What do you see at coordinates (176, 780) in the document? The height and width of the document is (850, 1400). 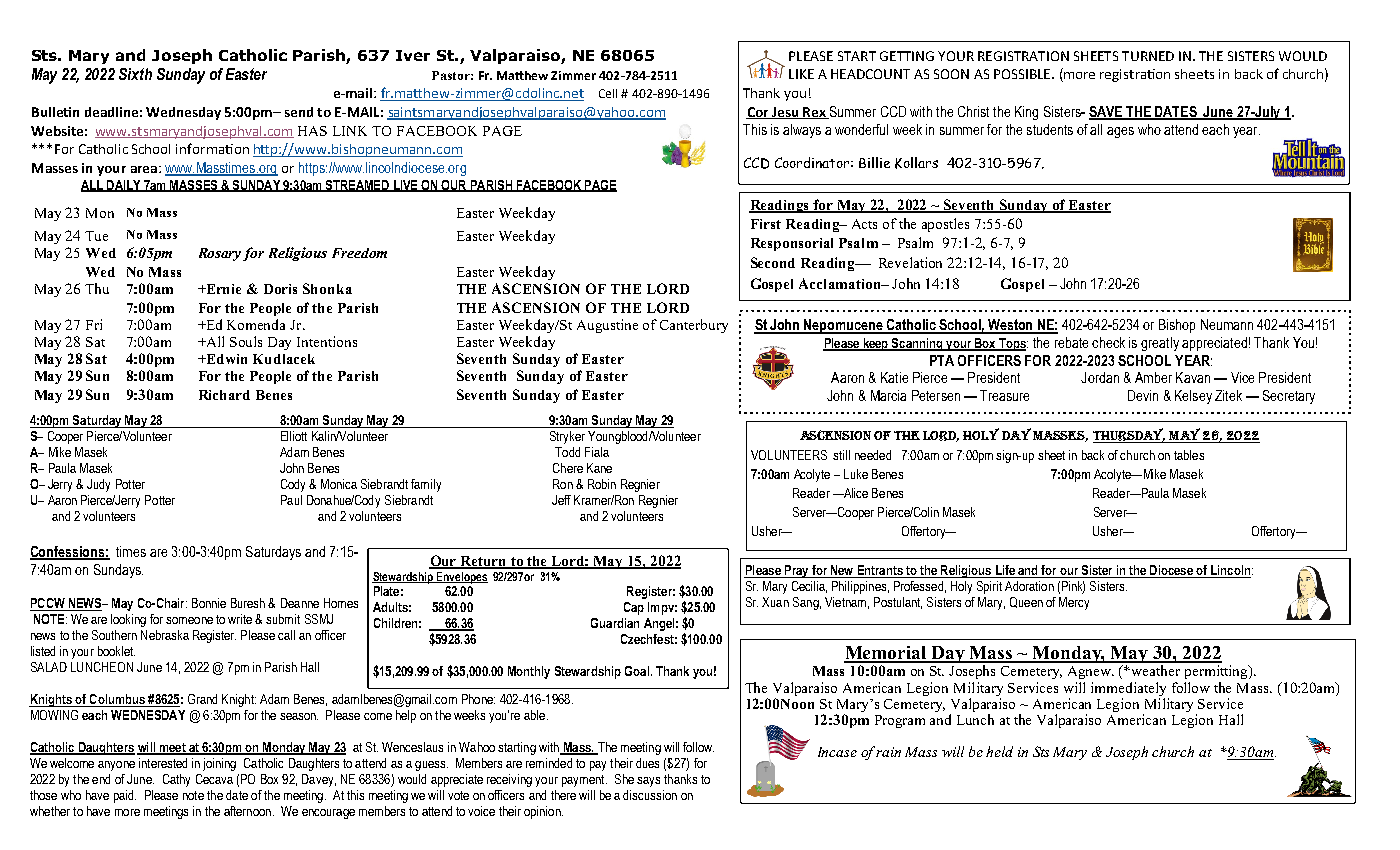 I see `Cathy` at bounding box center [176, 780].
